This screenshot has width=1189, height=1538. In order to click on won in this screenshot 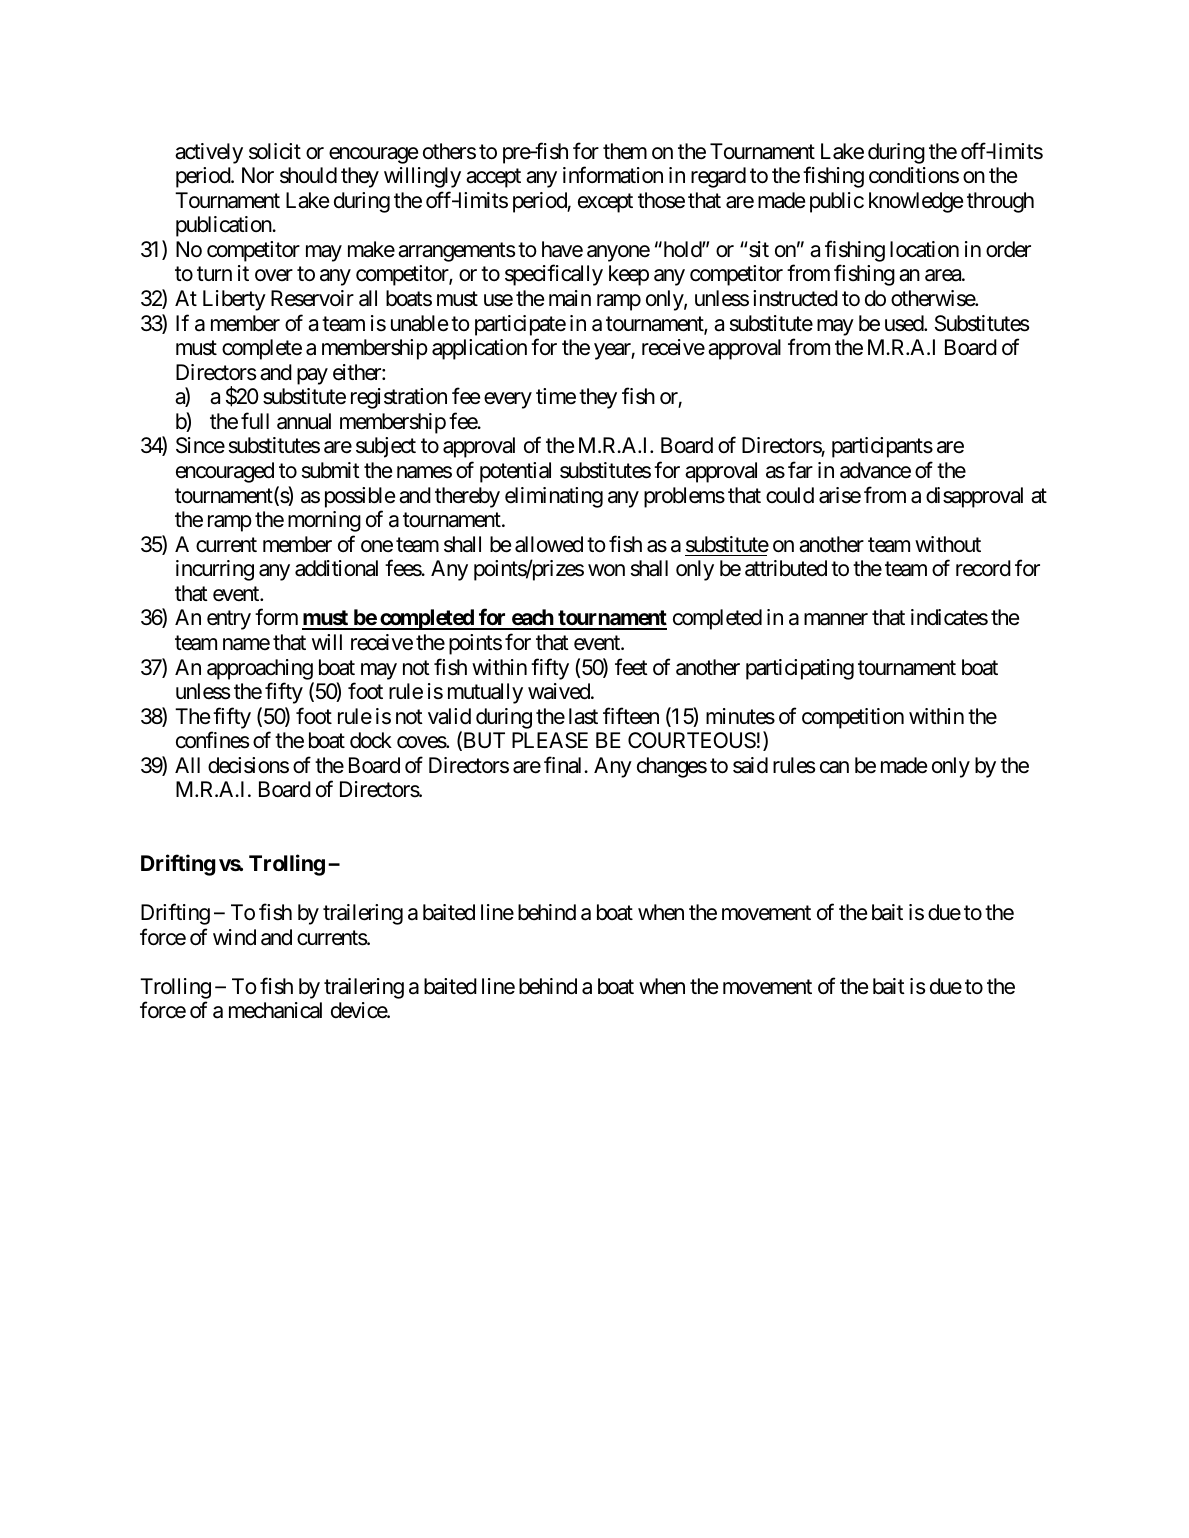, I will do `click(606, 570)`.
